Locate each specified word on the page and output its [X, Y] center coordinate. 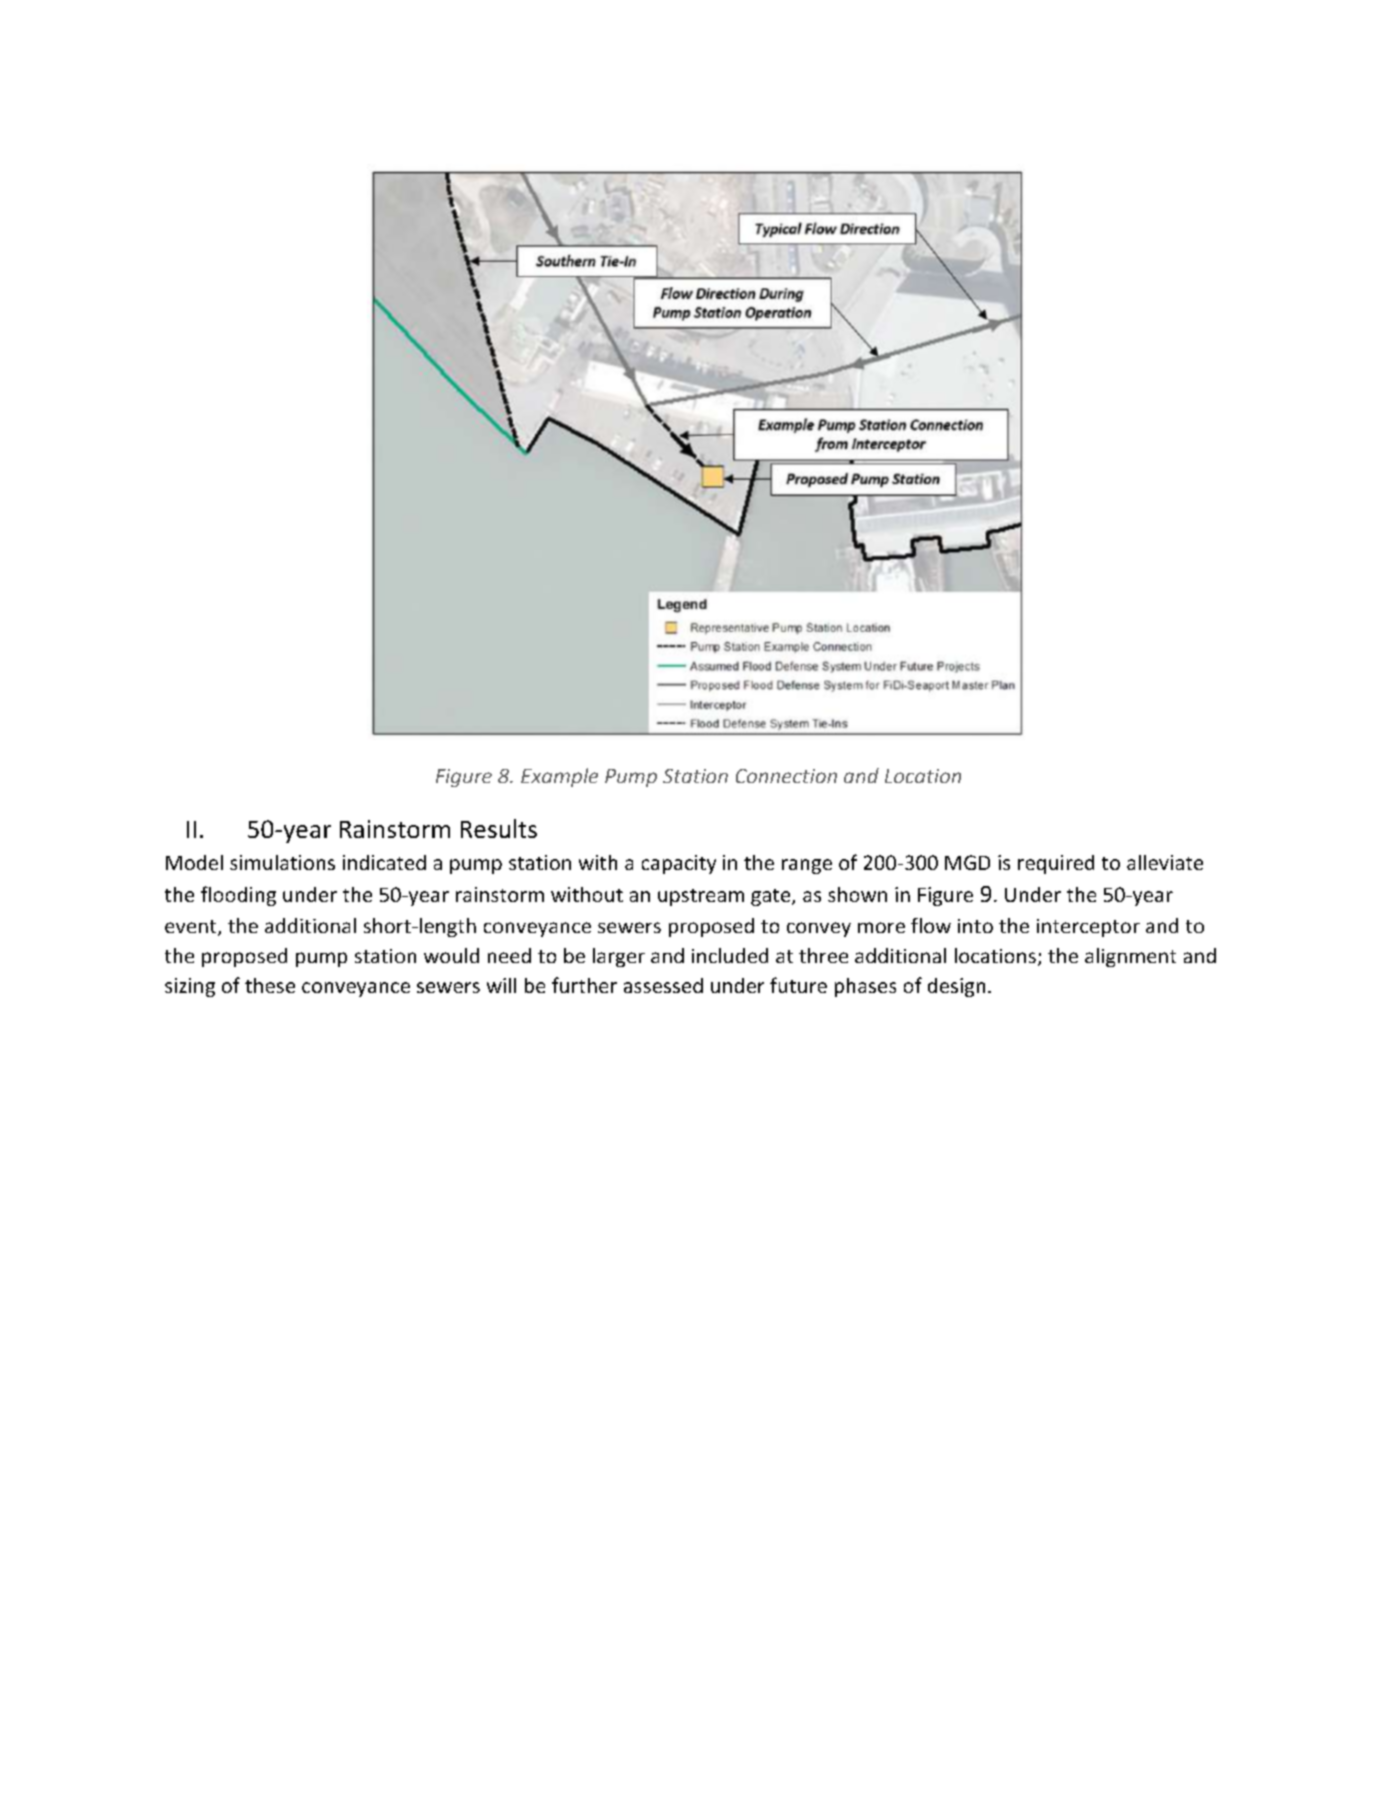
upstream [701, 897]
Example [559, 777]
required [1056, 864]
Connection [786, 776]
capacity [679, 864]
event [192, 928]
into [975, 926]
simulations [282, 862]
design [956, 987]
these [270, 985]
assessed [663, 985]
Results [499, 828]
